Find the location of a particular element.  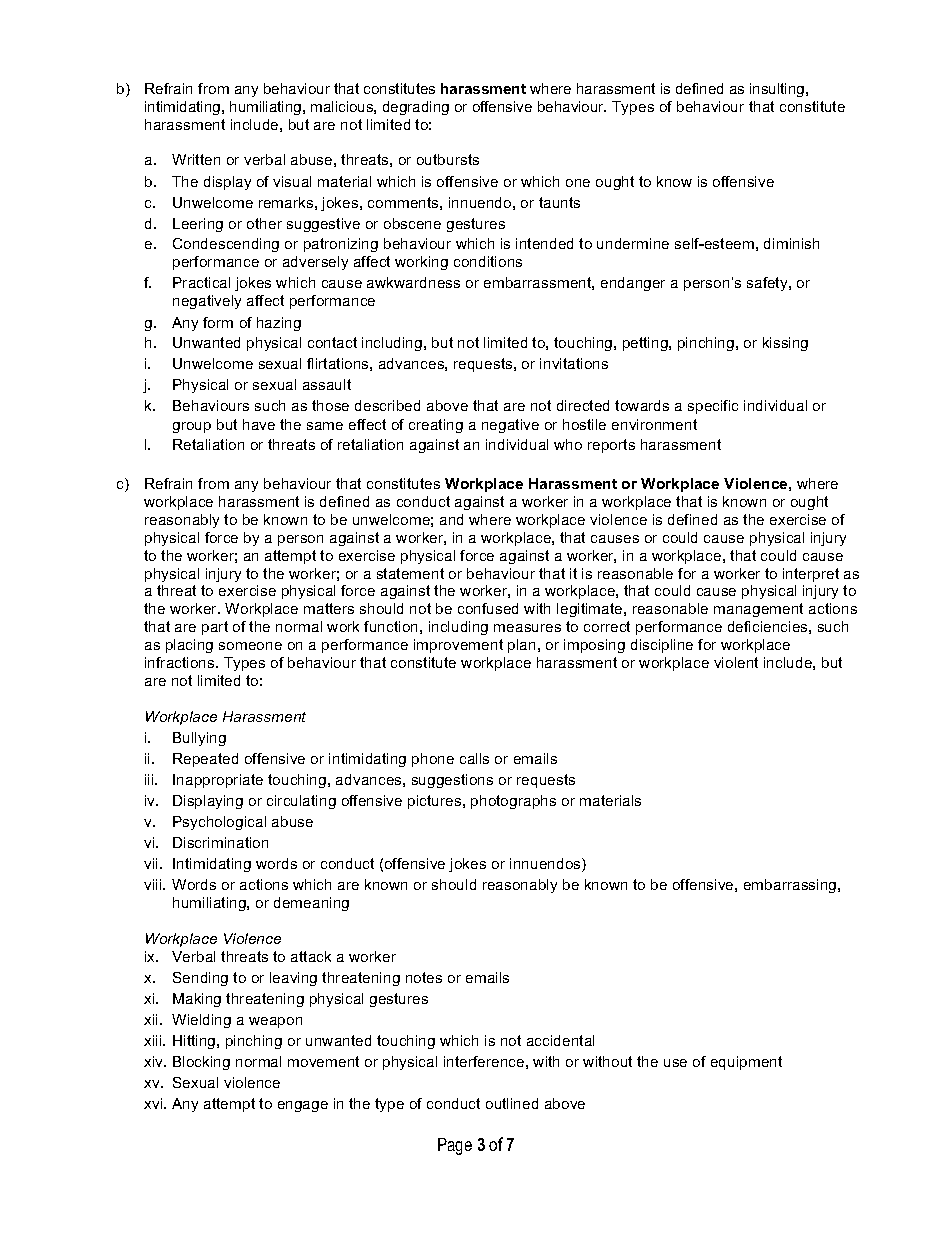

creating is located at coordinates (436, 426).
